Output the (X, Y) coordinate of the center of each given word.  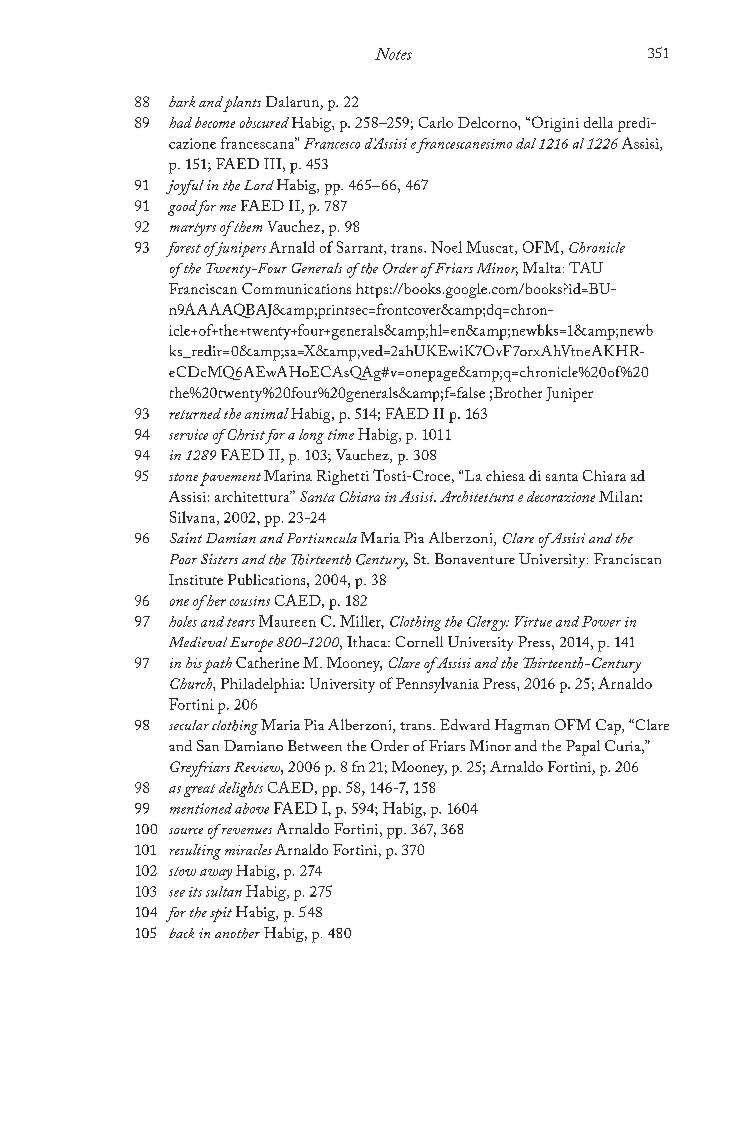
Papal (583, 748)
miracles (248, 849)
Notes (393, 54)
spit (221, 914)
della (598, 122)
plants (242, 104)
